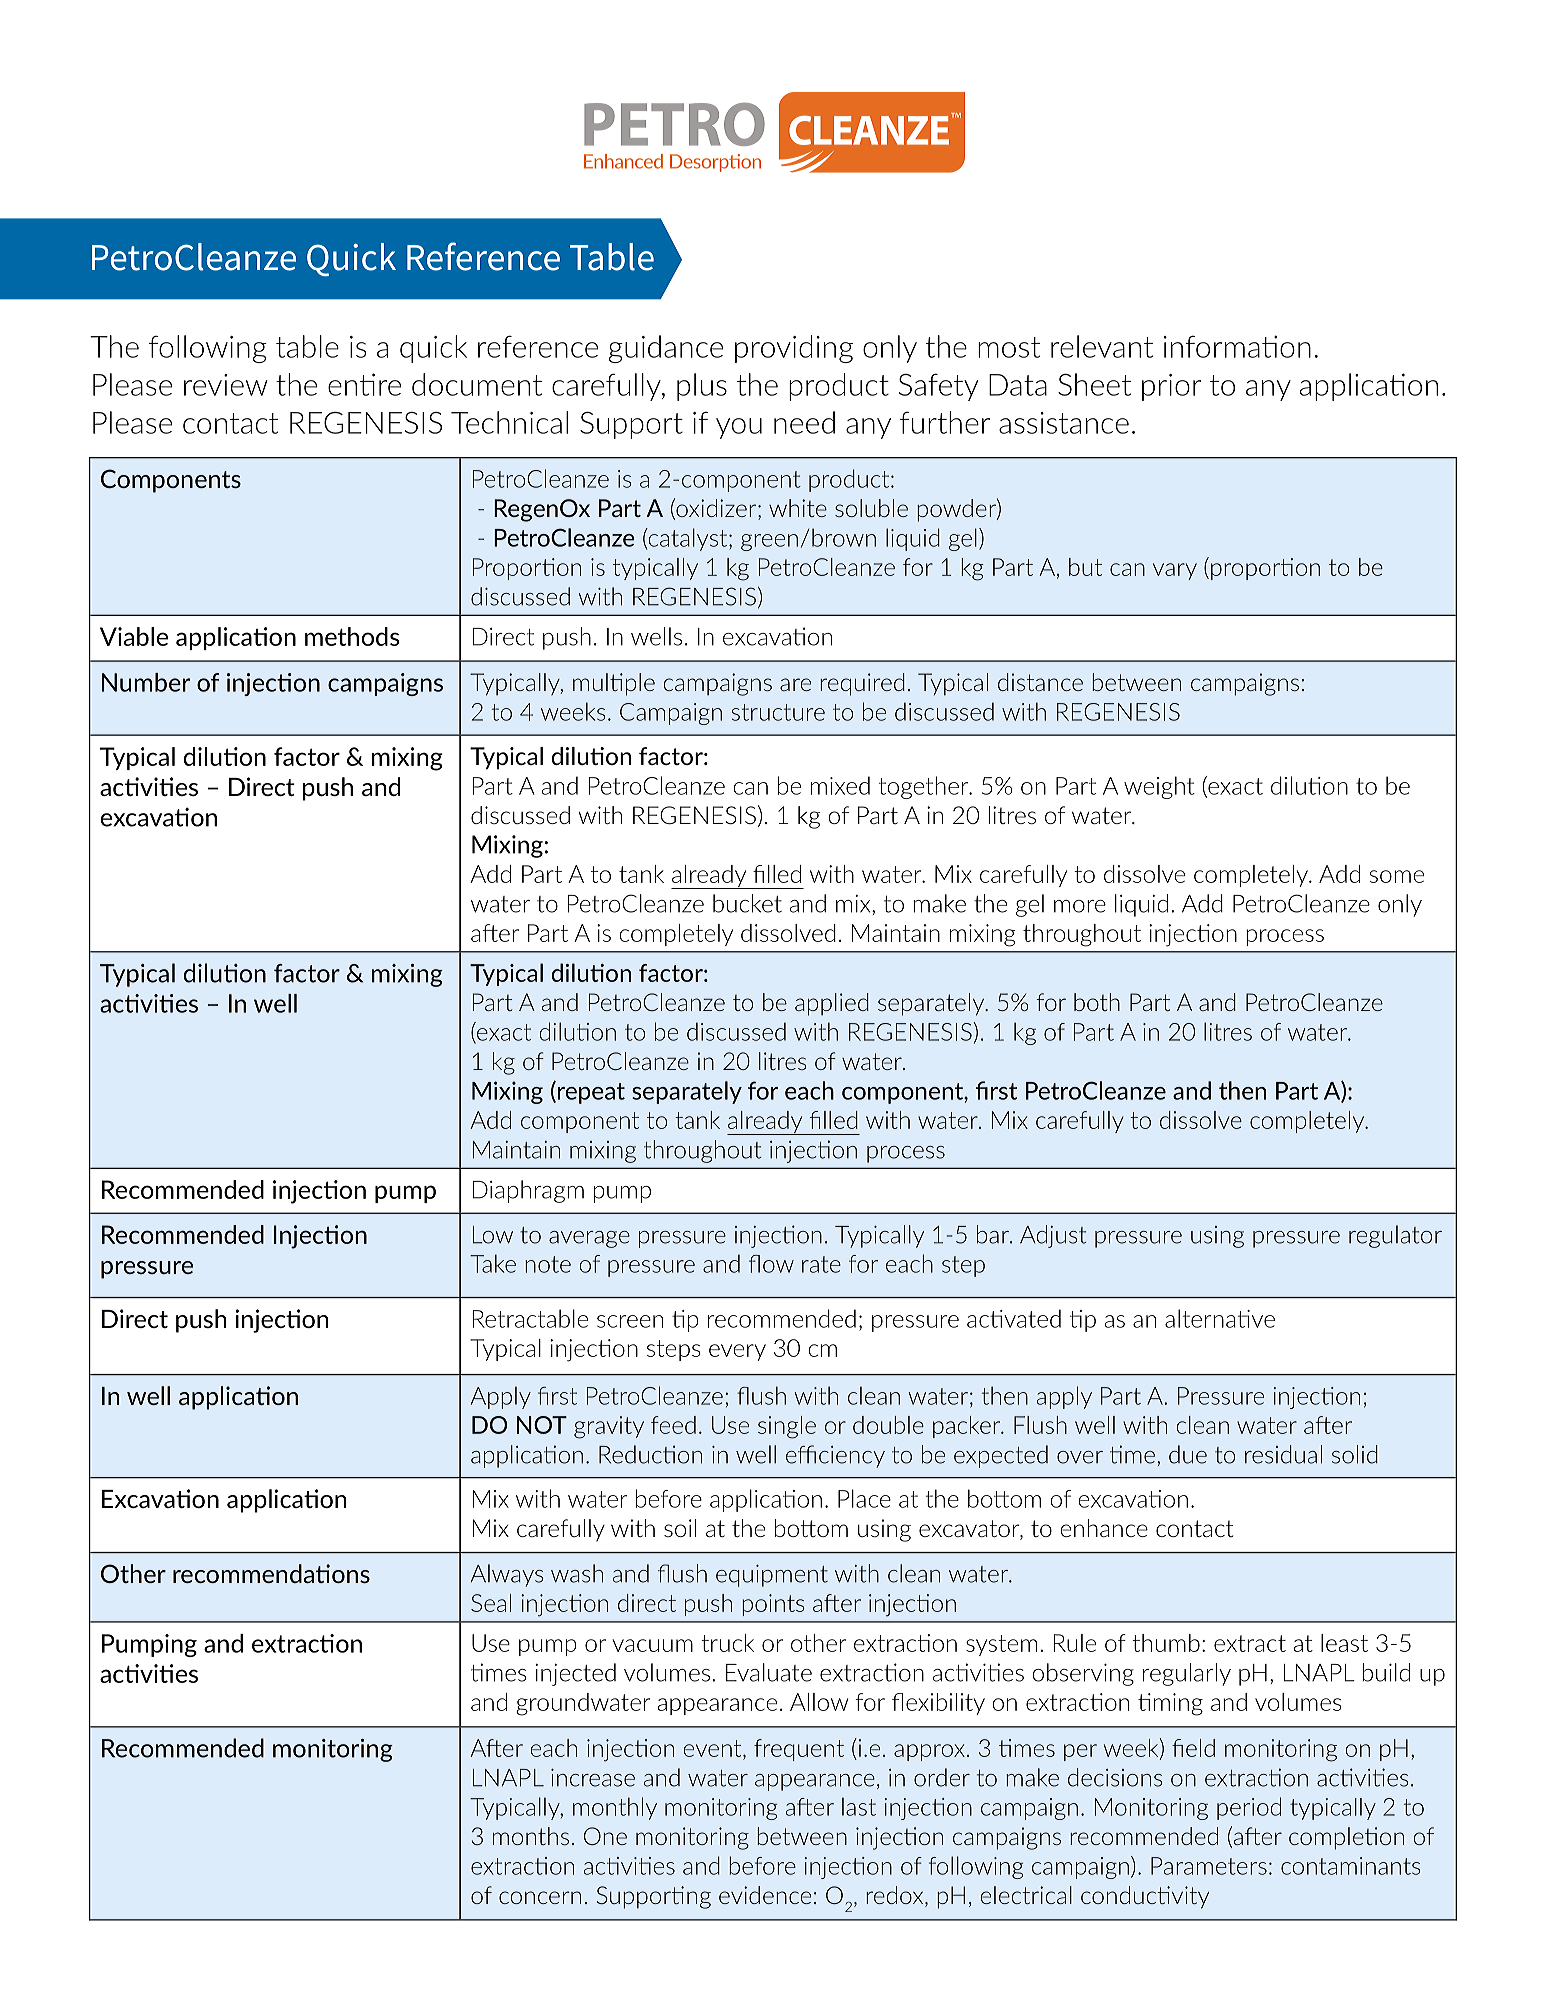 This screenshot has width=1548, height=2003. I want to click on prior, so click(1171, 387).
